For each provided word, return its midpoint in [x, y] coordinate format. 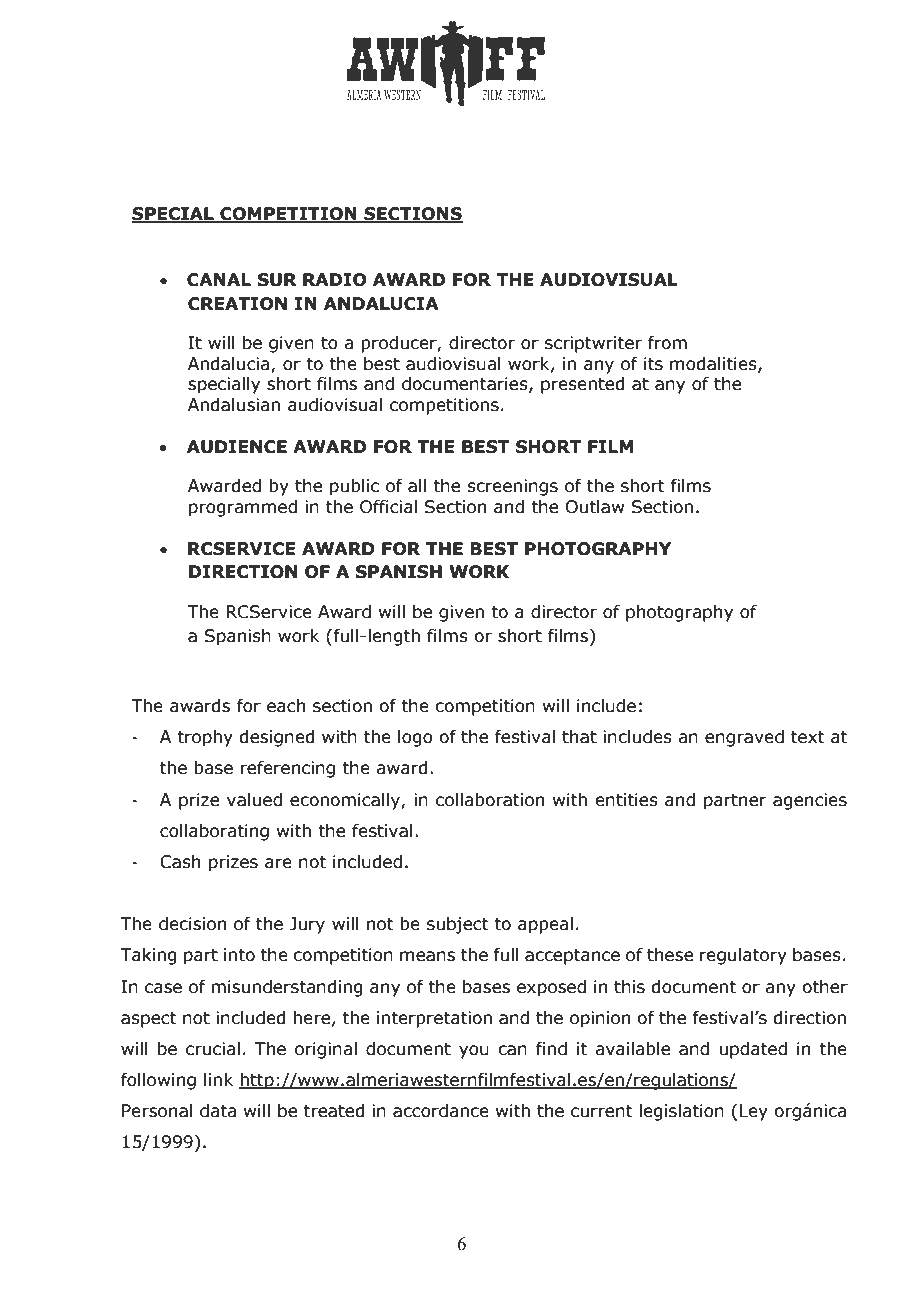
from [667, 343]
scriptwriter [593, 344]
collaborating [214, 832]
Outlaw [595, 507]
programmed [243, 508]
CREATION [237, 304]
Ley [754, 1112]
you [474, 1052]
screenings [512, 487]
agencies [810, 801]
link [218, 1079]
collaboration [490, 800]
